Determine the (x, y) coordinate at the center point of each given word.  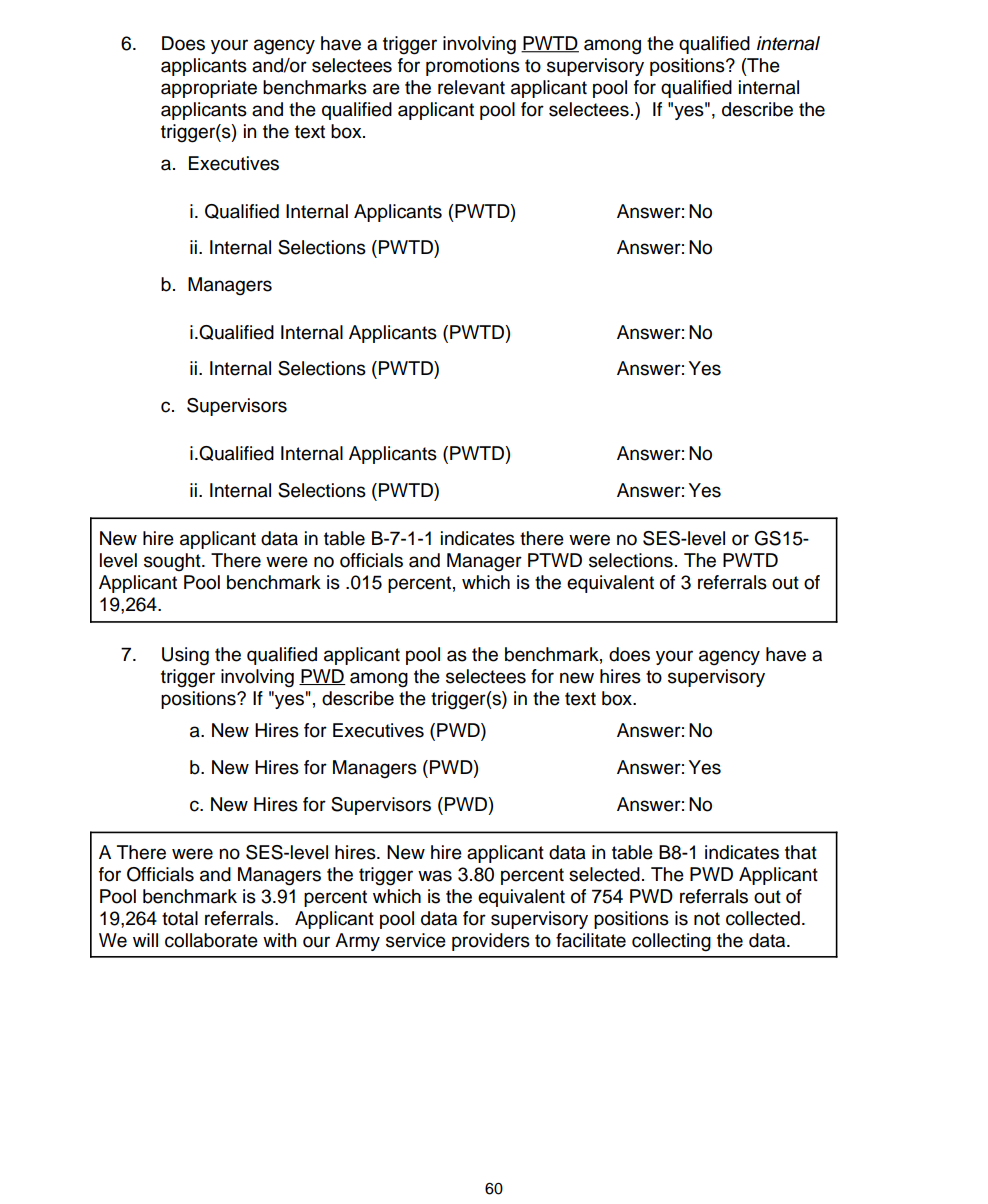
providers (491, 942)
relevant (471, 87)
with (279, 940)
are (386, 89)
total (180, 918)
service (416, 940)
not (707, 919)
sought (173, 562)
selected (604, 874)
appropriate (209, 89)
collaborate (211, 940)
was (435, 876)
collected (763, 918)
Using (185, 656)
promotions (473, 67)
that (801, 852)
